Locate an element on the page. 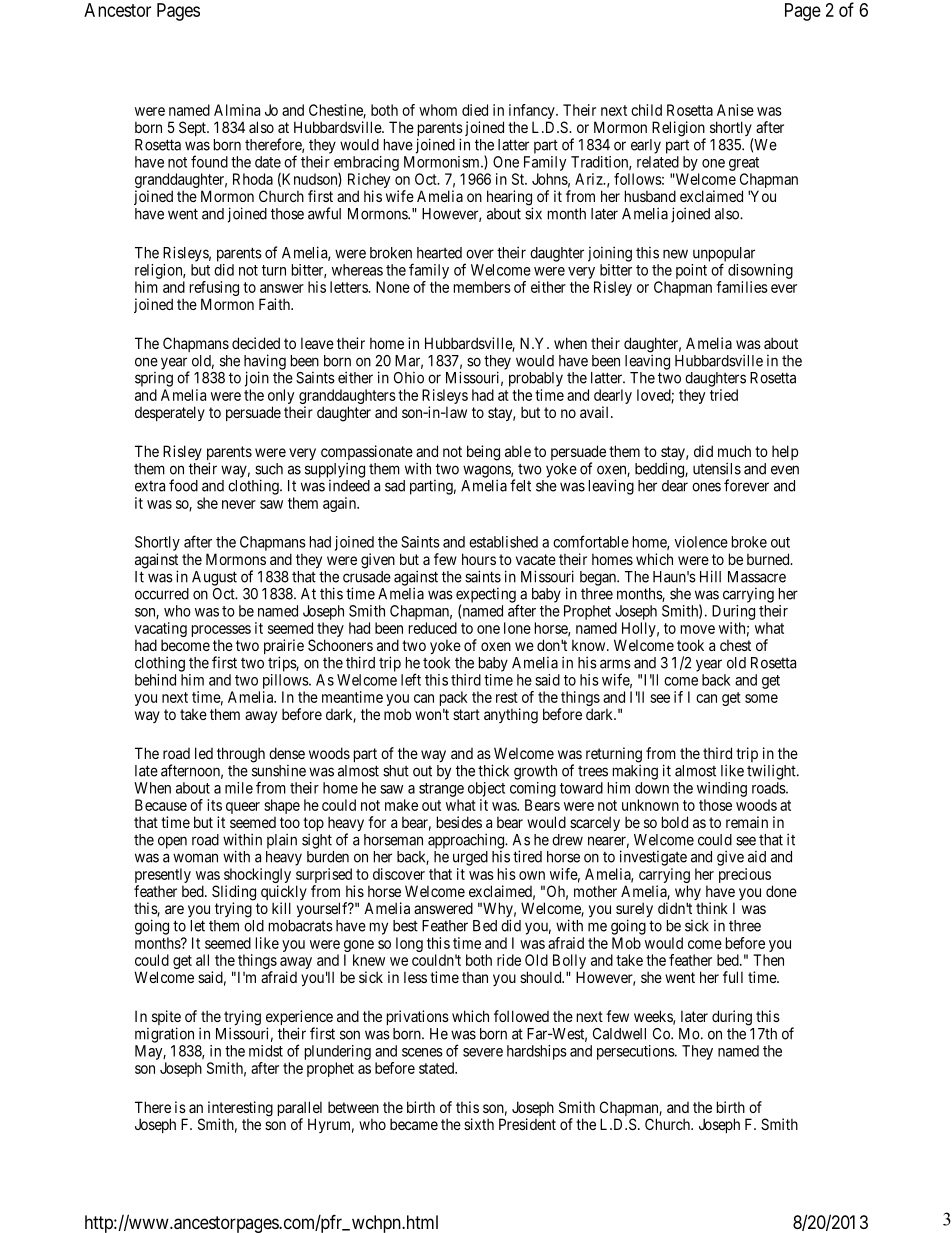 The width and height of the image is (952, 1233). died is located at coordinates (475, 110).
